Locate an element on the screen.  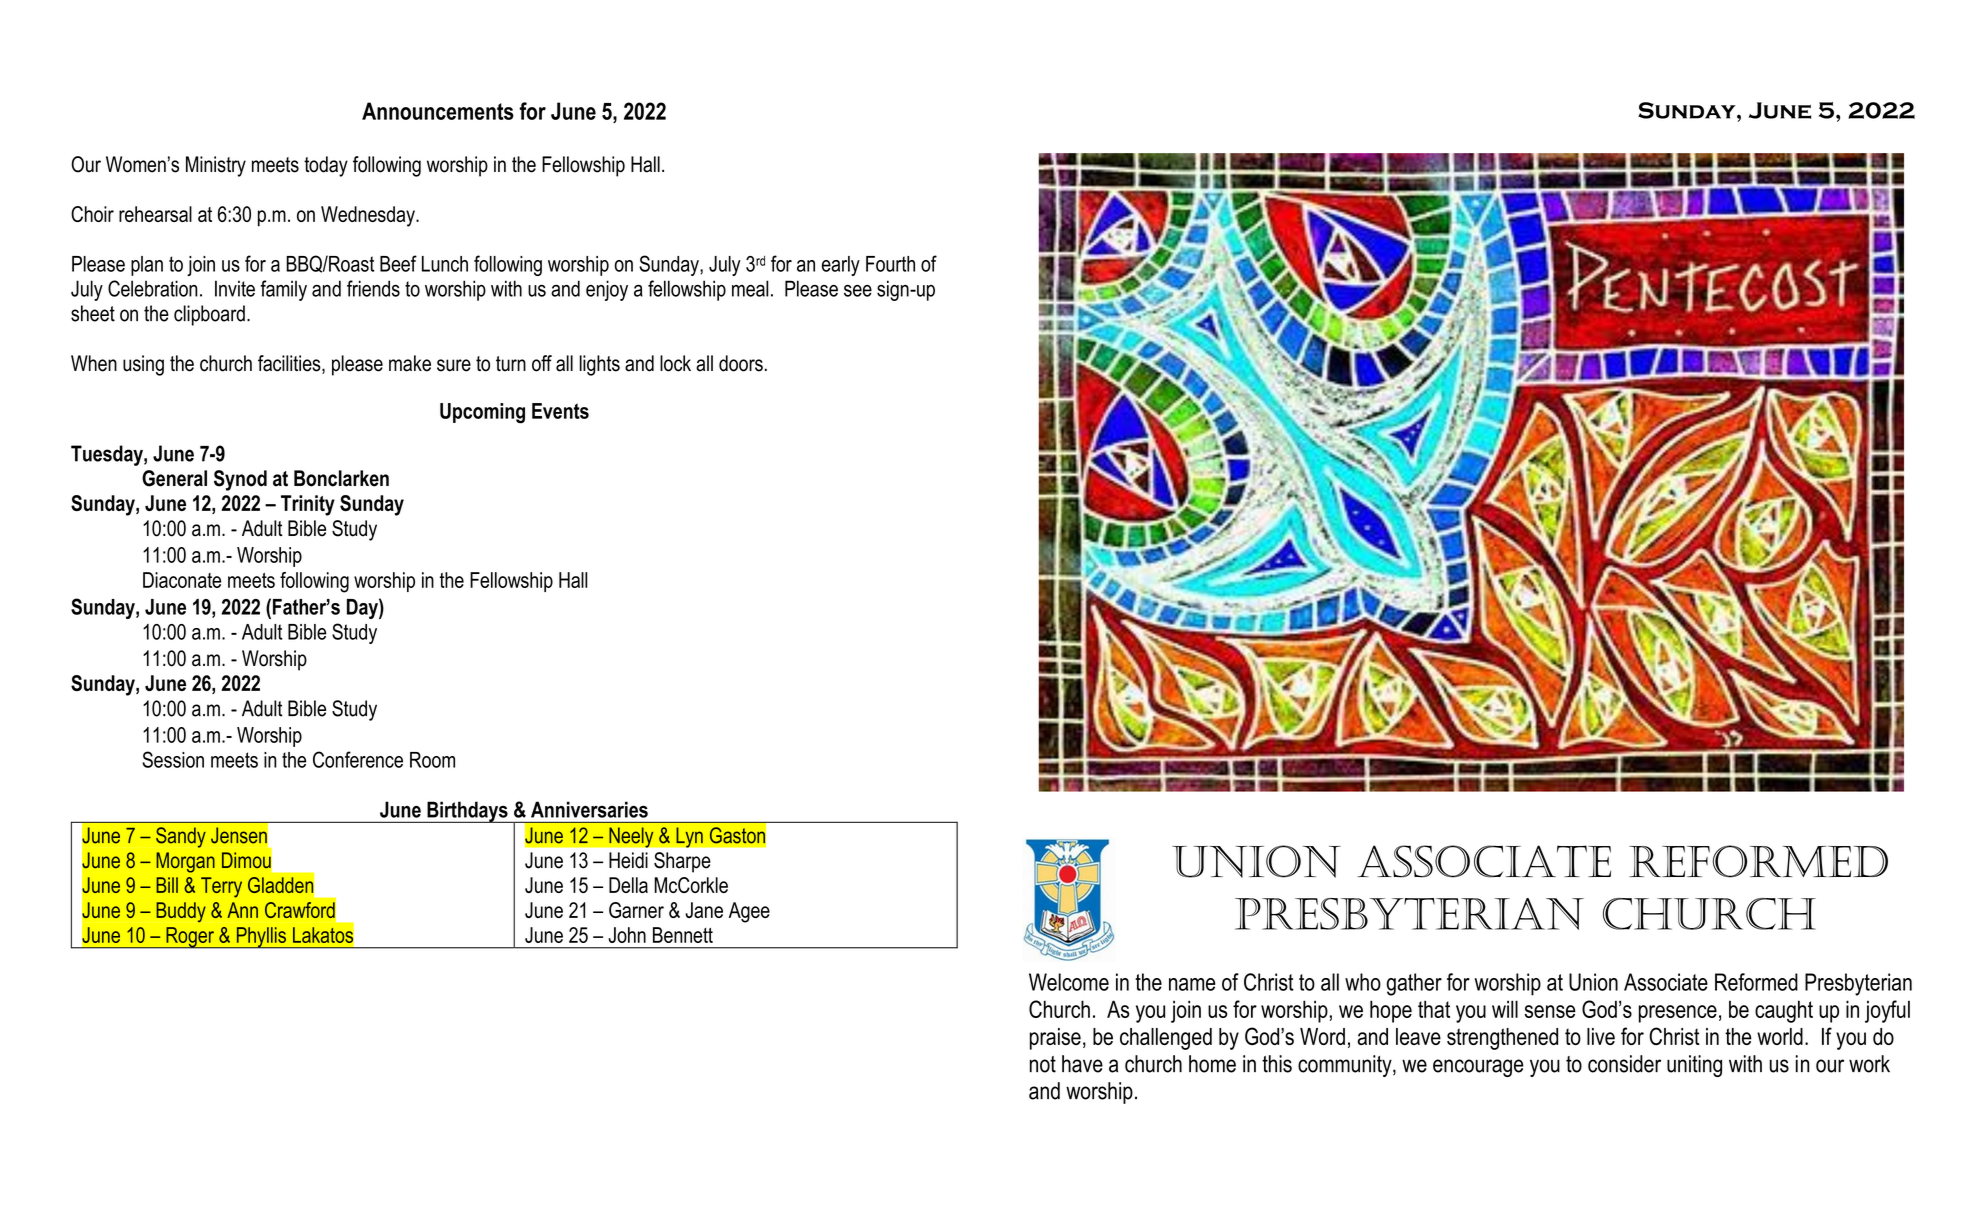
doors is located at coordinates (741, 363).
